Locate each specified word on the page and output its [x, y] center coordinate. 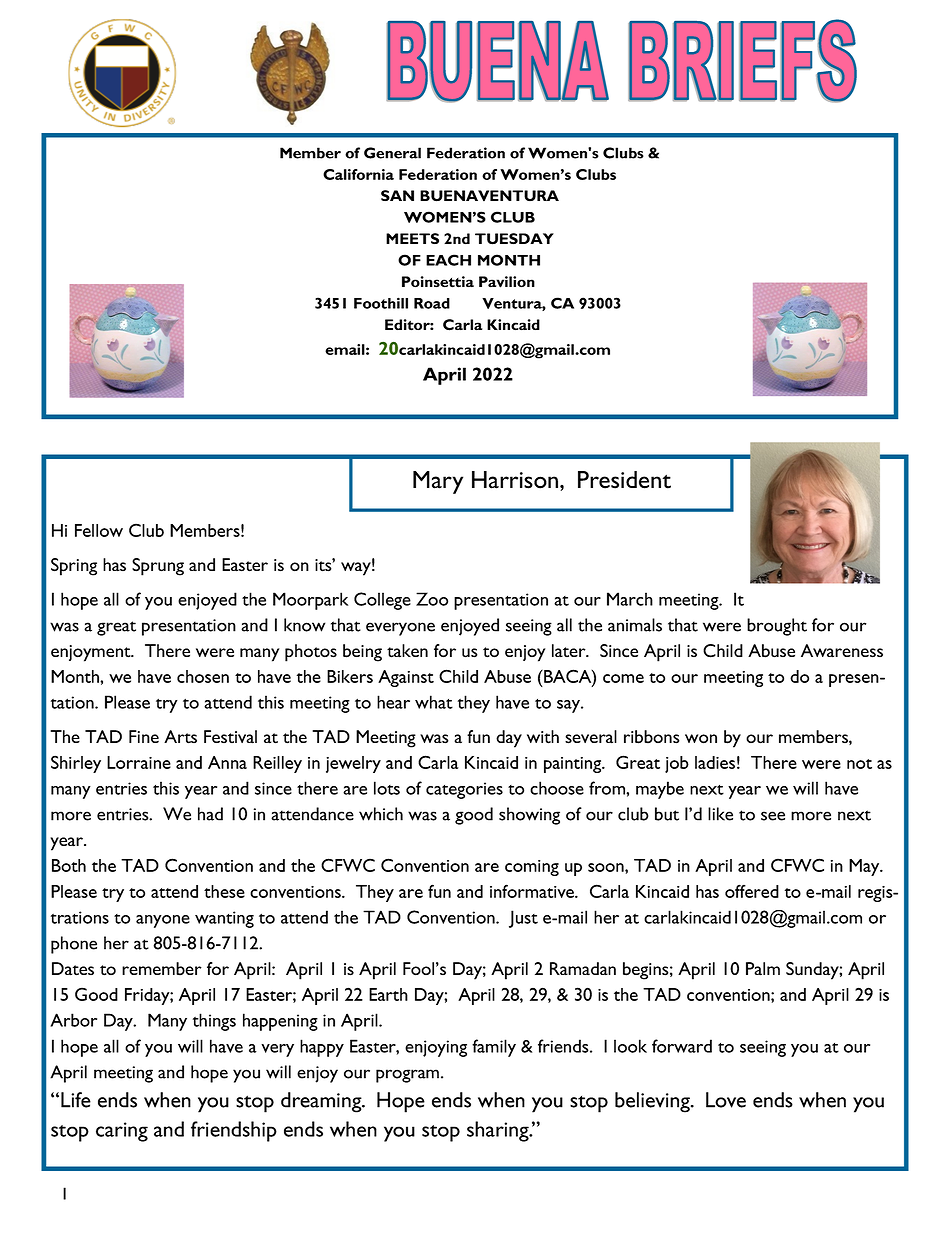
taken [407, 651]
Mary [438, 482]
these [224, 891]
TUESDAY [514, 239]
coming [532, 868]
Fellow [99, 530]
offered [752, 891]
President [624, 480]
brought [777, 627]
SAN [397, 195]
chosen [203, 676]
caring [122, 1132]
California [358, 174]
